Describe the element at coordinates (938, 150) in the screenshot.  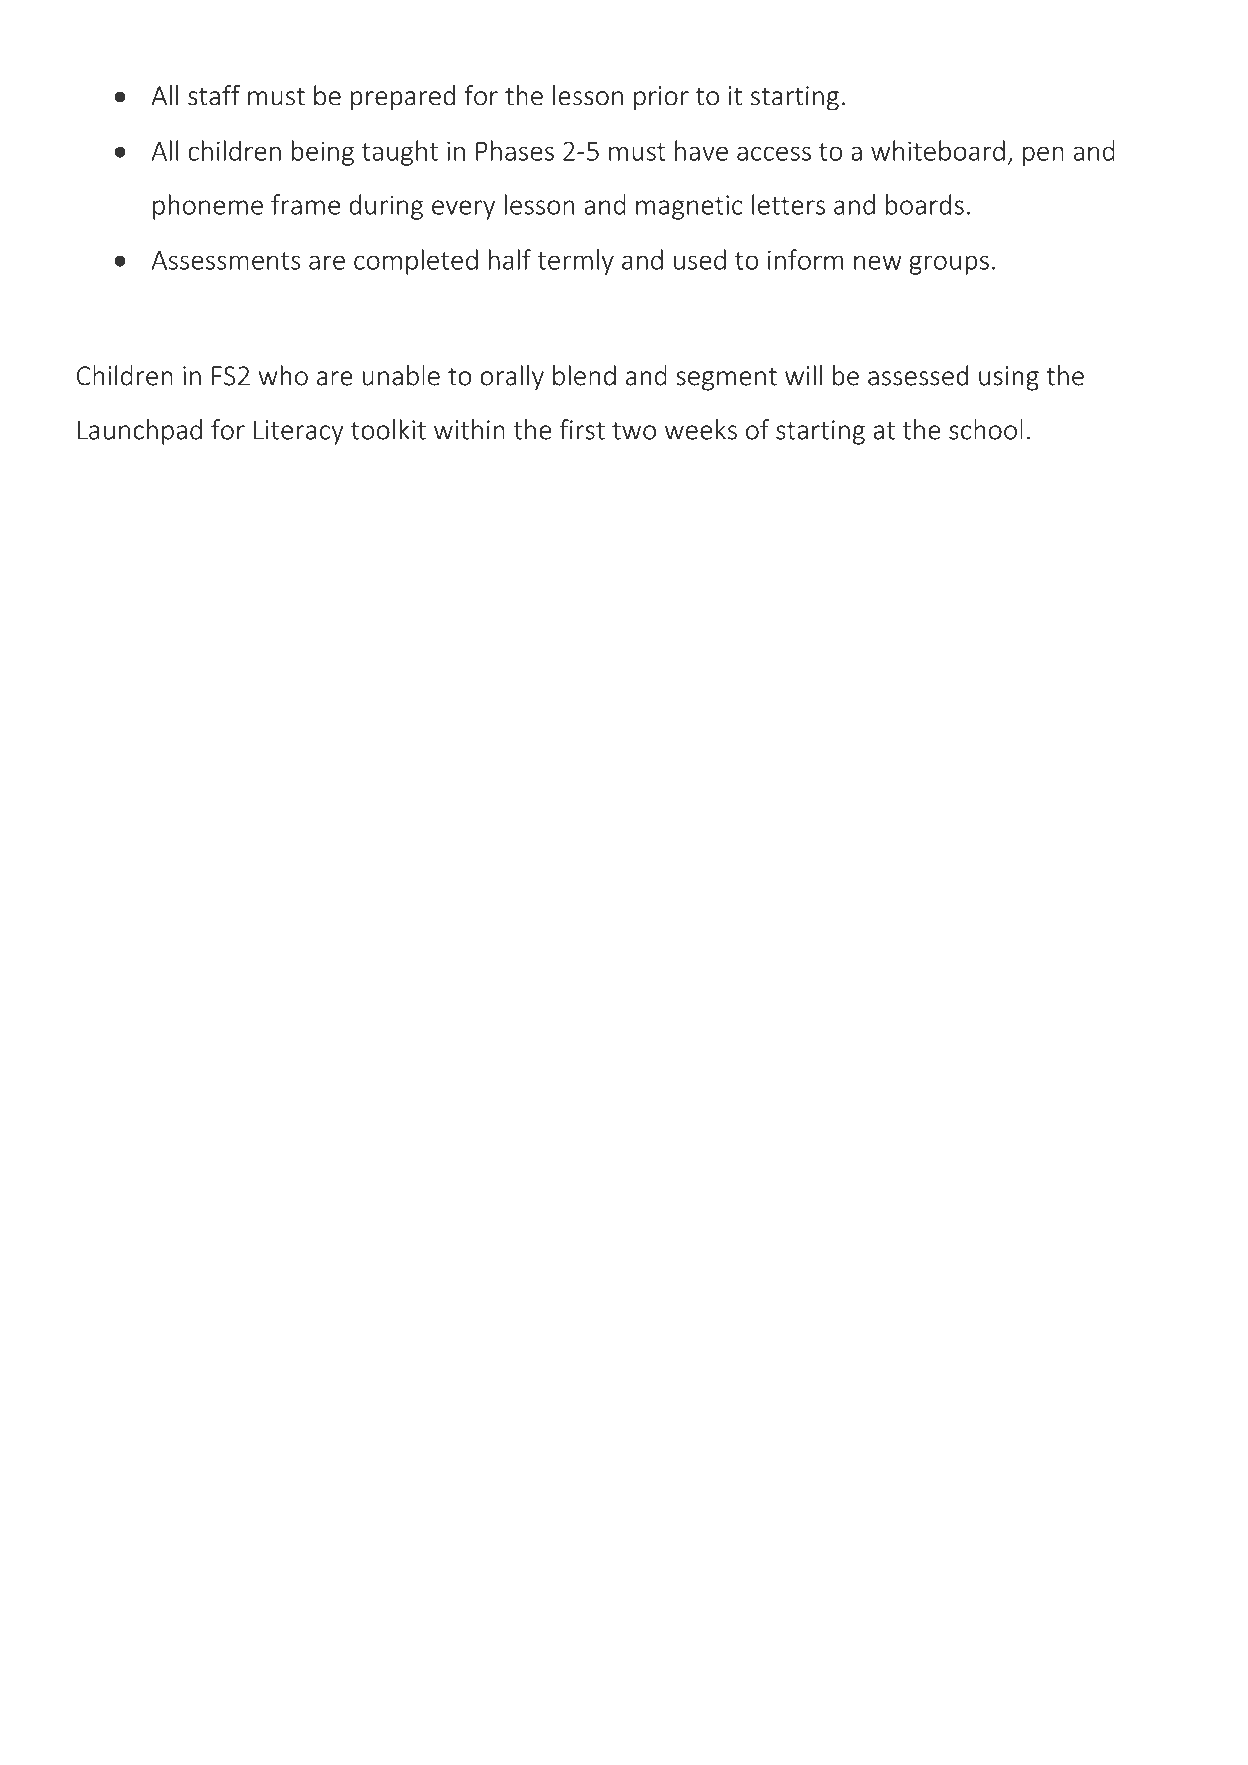
I see `whiteboard` at that location.
